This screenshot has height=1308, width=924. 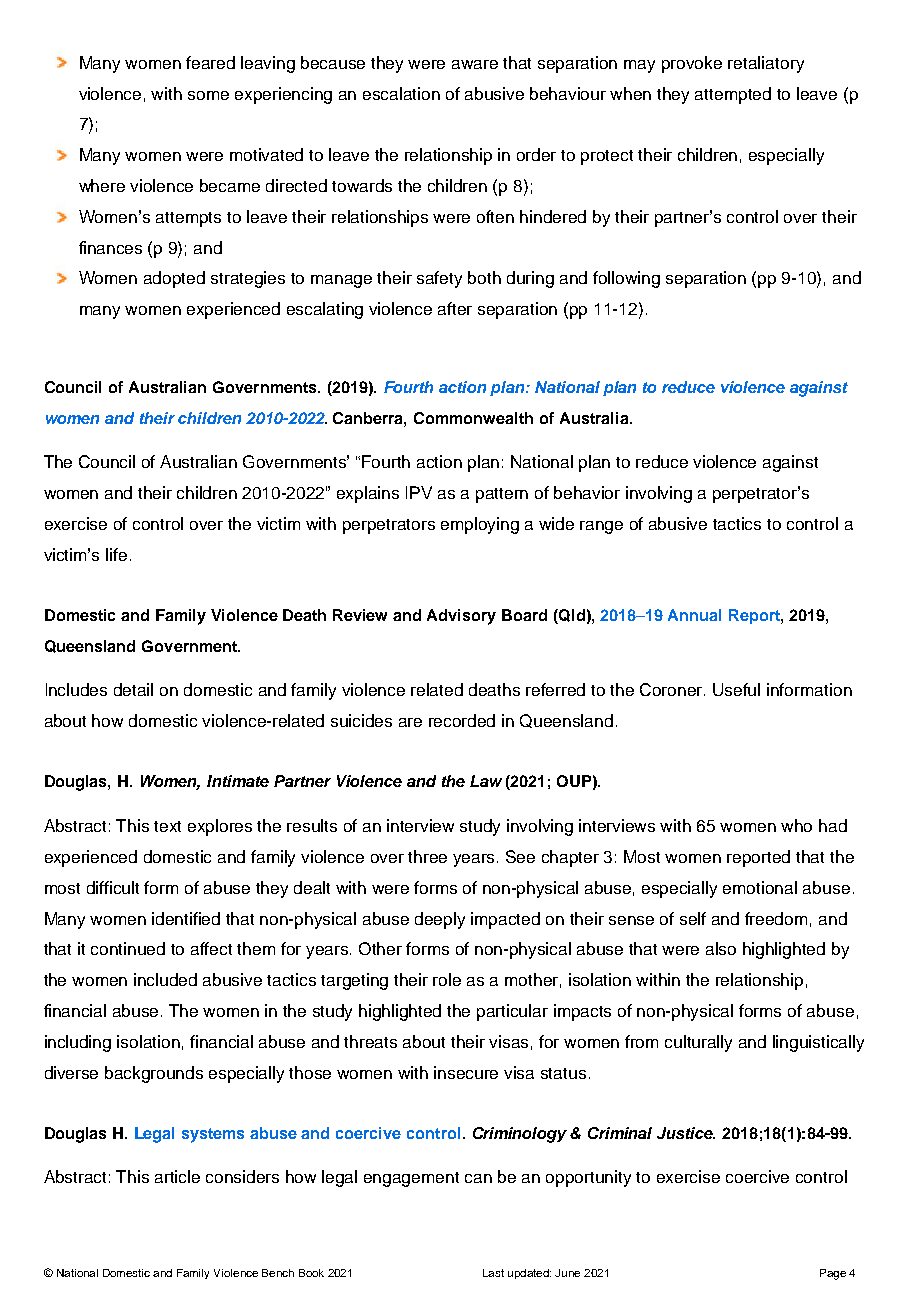 What do you see at coordinates (733, 95) in the screenshot?
I see `attempted` at bounding box center [733, 95].
